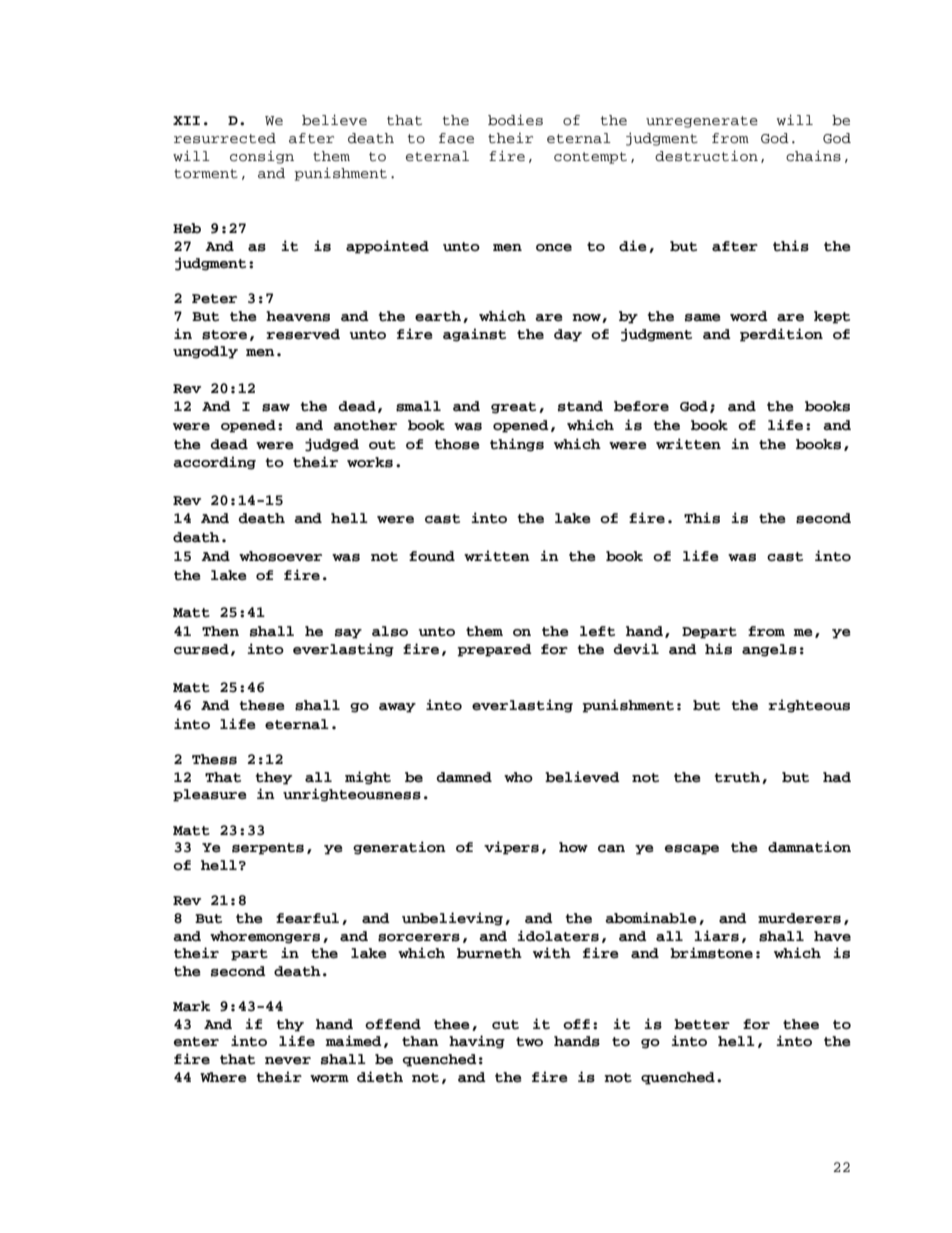 The image size is (952, 1233). Describe the element at coordinates (268, 849) in the screenshot. I see `serpents` at that location.
